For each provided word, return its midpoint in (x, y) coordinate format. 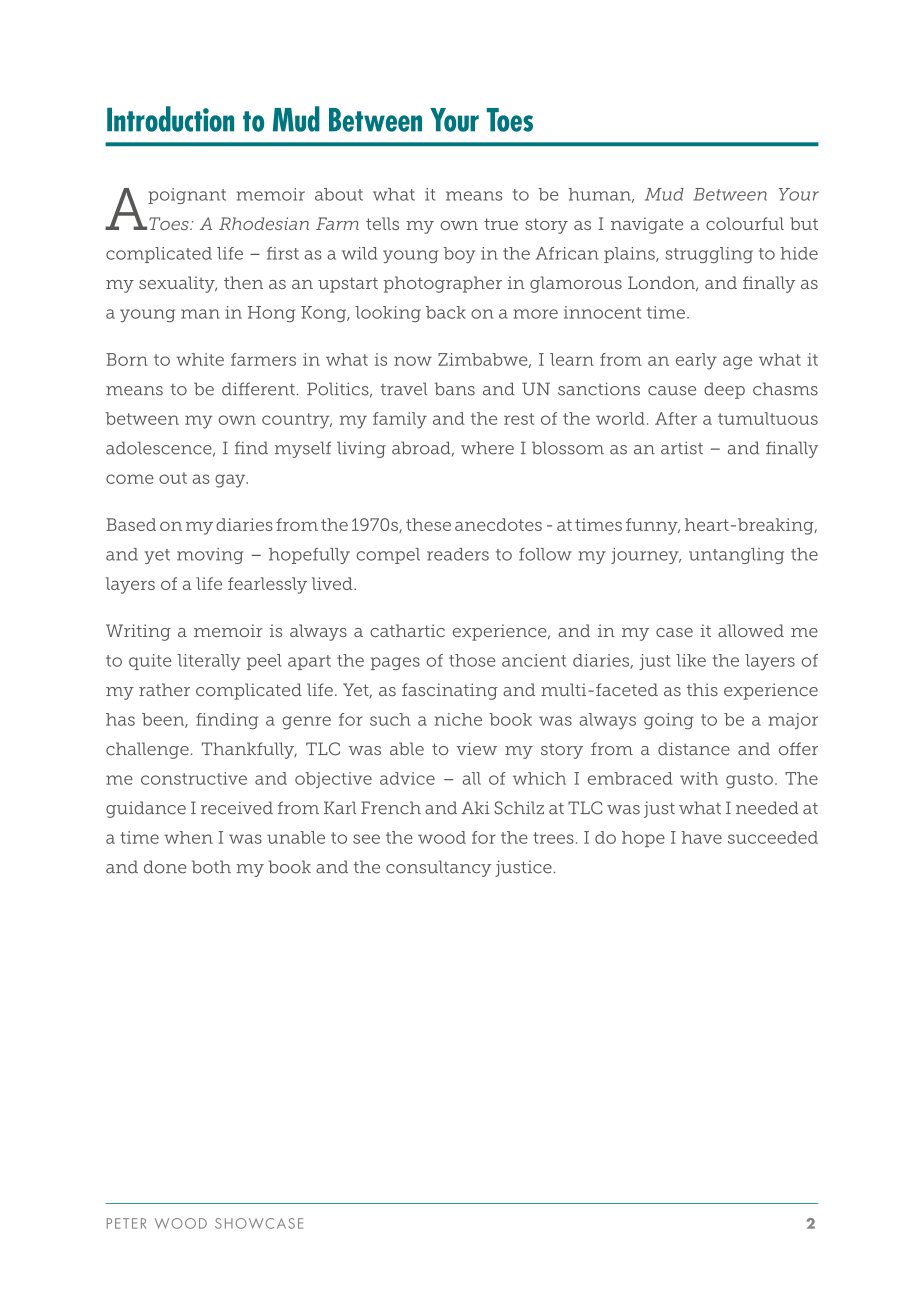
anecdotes (498, 524)
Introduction (170, 119)
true (501, 224)
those (472, 660)
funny (653, 526)
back (446, 312)
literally (209, 662)
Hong (271, 314)
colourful (745, 223)
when (188, 837)
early (696, 361)
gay (231, 481)
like (691, 660)
